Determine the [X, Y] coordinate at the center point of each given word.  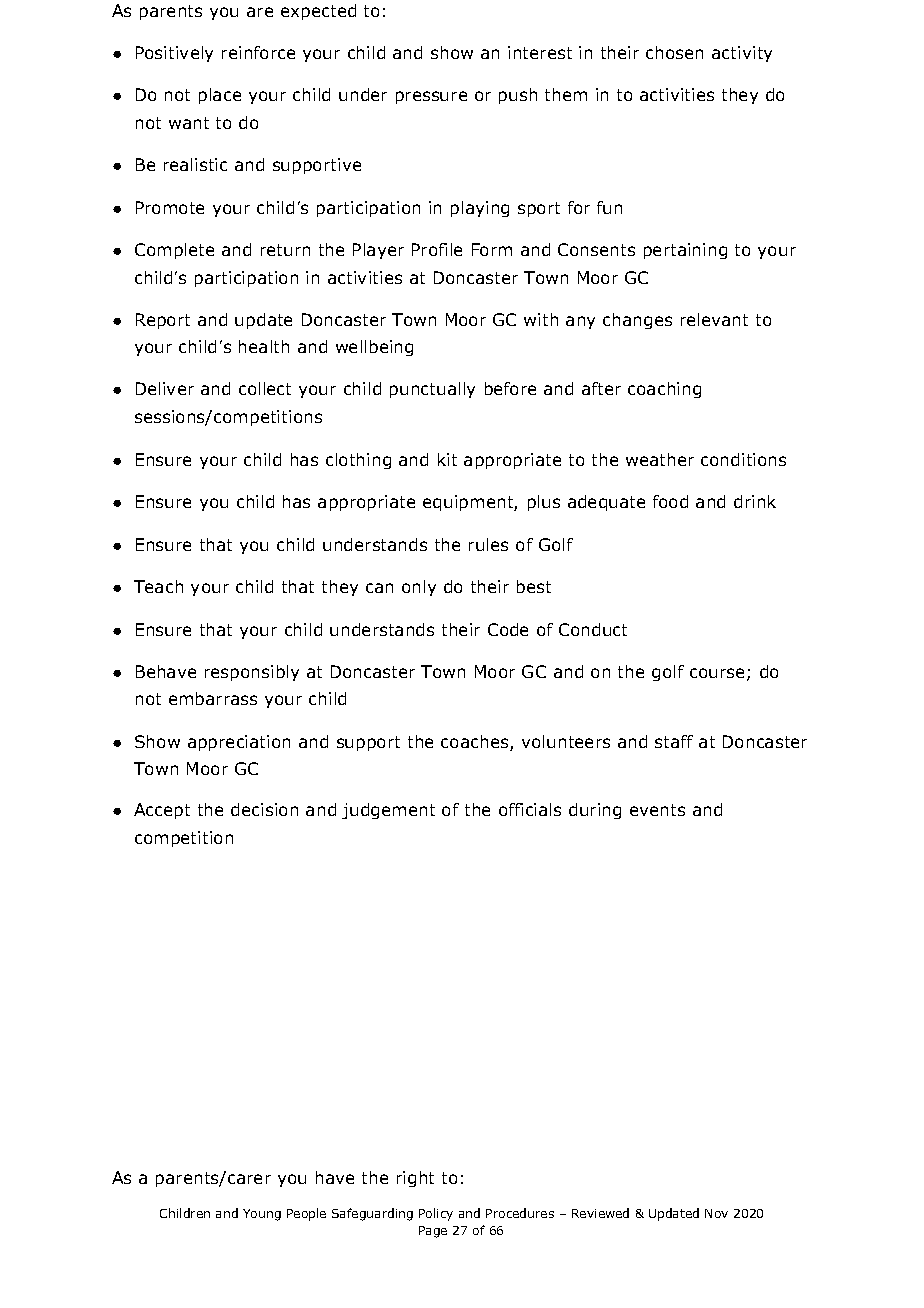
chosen [674, 52]
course [717, 673]
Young [262, 1215]
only [419, 588]
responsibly [252, 673]
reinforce [258, 52]
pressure [431, 97]
